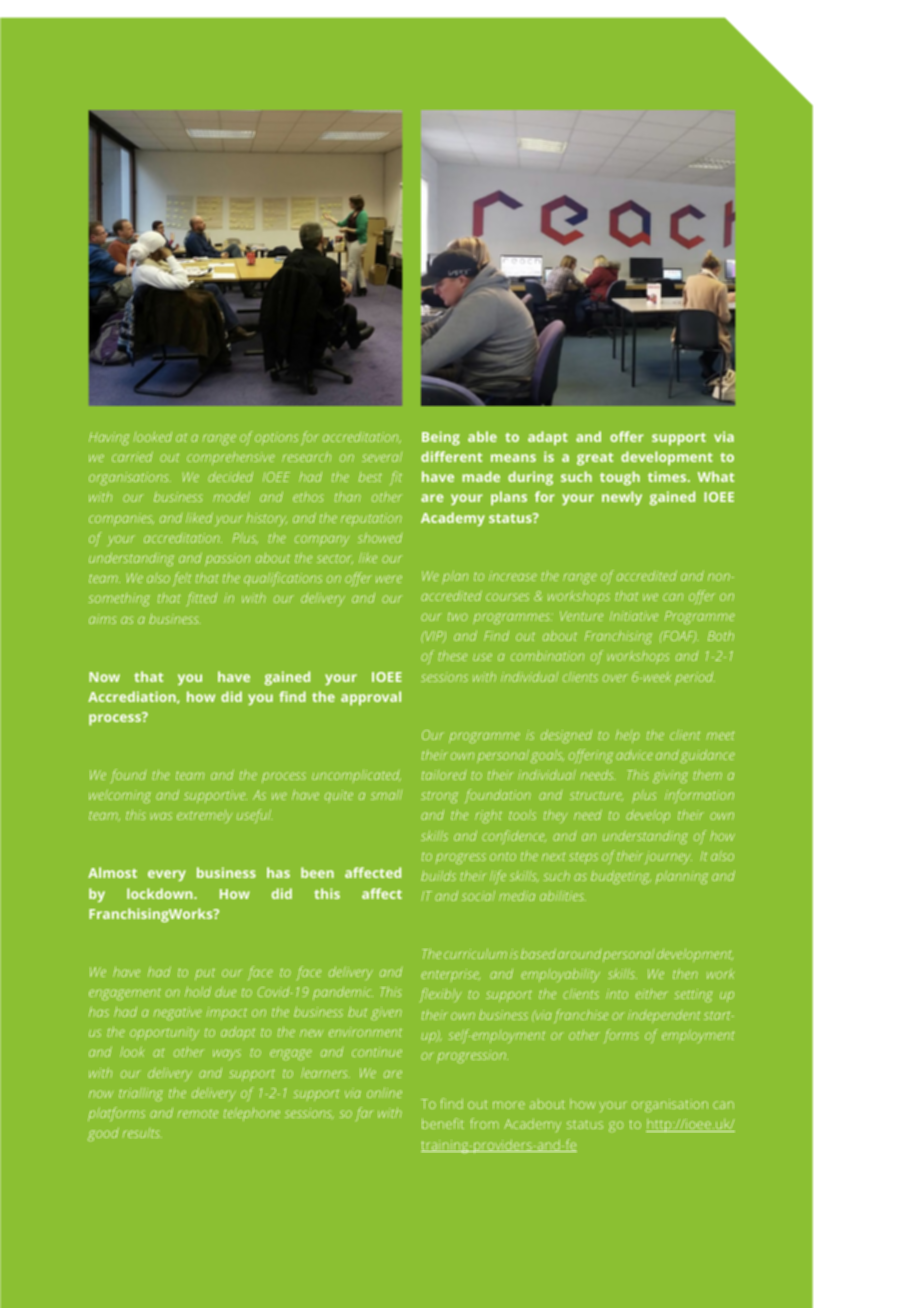 The image size is (924, 1308). I want to click on budgeting, so click(621, 877).
